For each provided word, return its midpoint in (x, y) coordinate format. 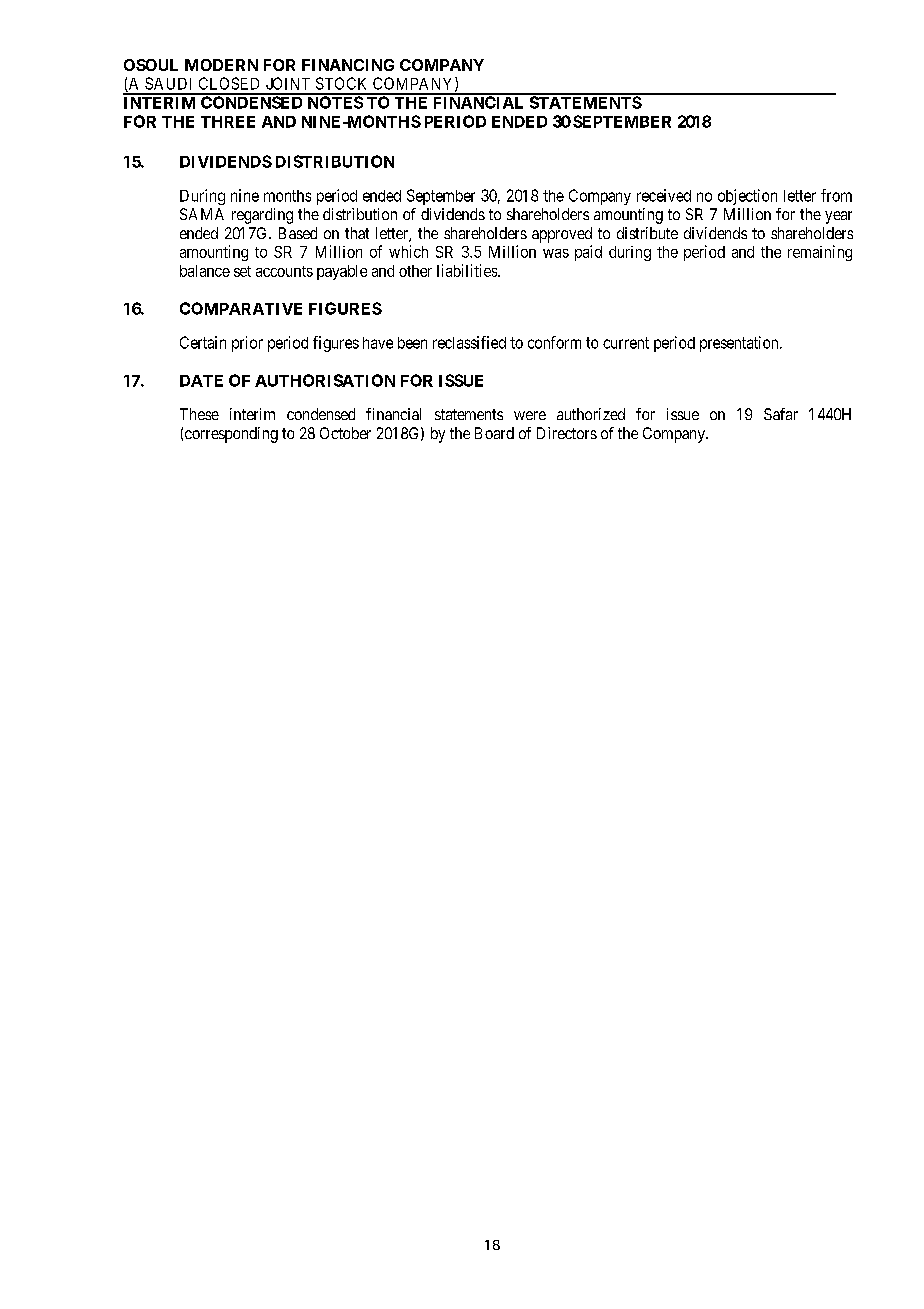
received (664, 195)
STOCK (341, 83)
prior (247, 344)
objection (747, 197)
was (556, 253)
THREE (228, 122)
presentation (740, 344)
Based (298, 233)
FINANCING (348, 65)
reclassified (469, 342)
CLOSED (229, 83)
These (199, 414)
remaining (820, 253)
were (530, 415)
